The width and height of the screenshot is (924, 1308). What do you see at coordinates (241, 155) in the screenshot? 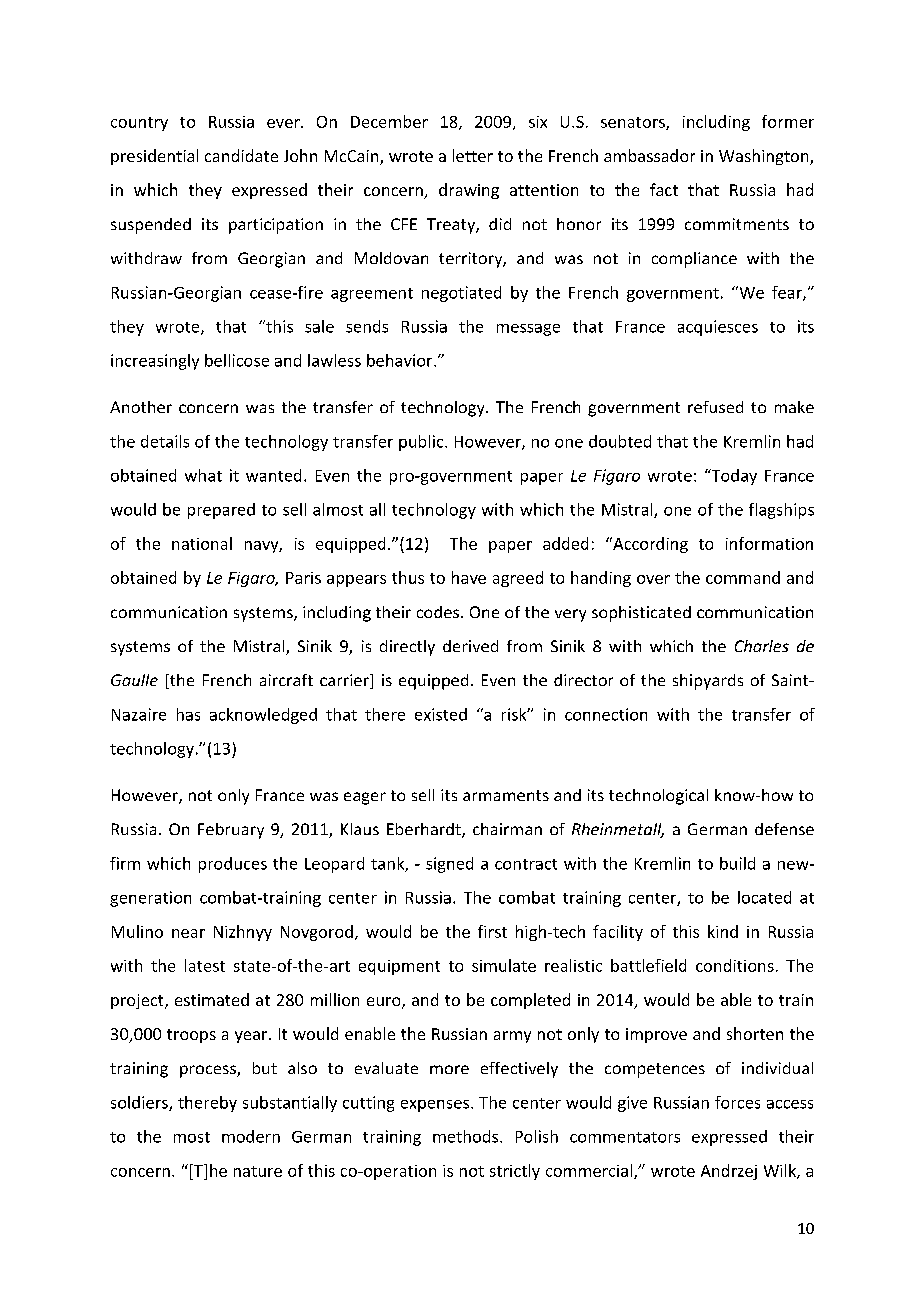
I see `candidate` at bounding box center [241, 155].
